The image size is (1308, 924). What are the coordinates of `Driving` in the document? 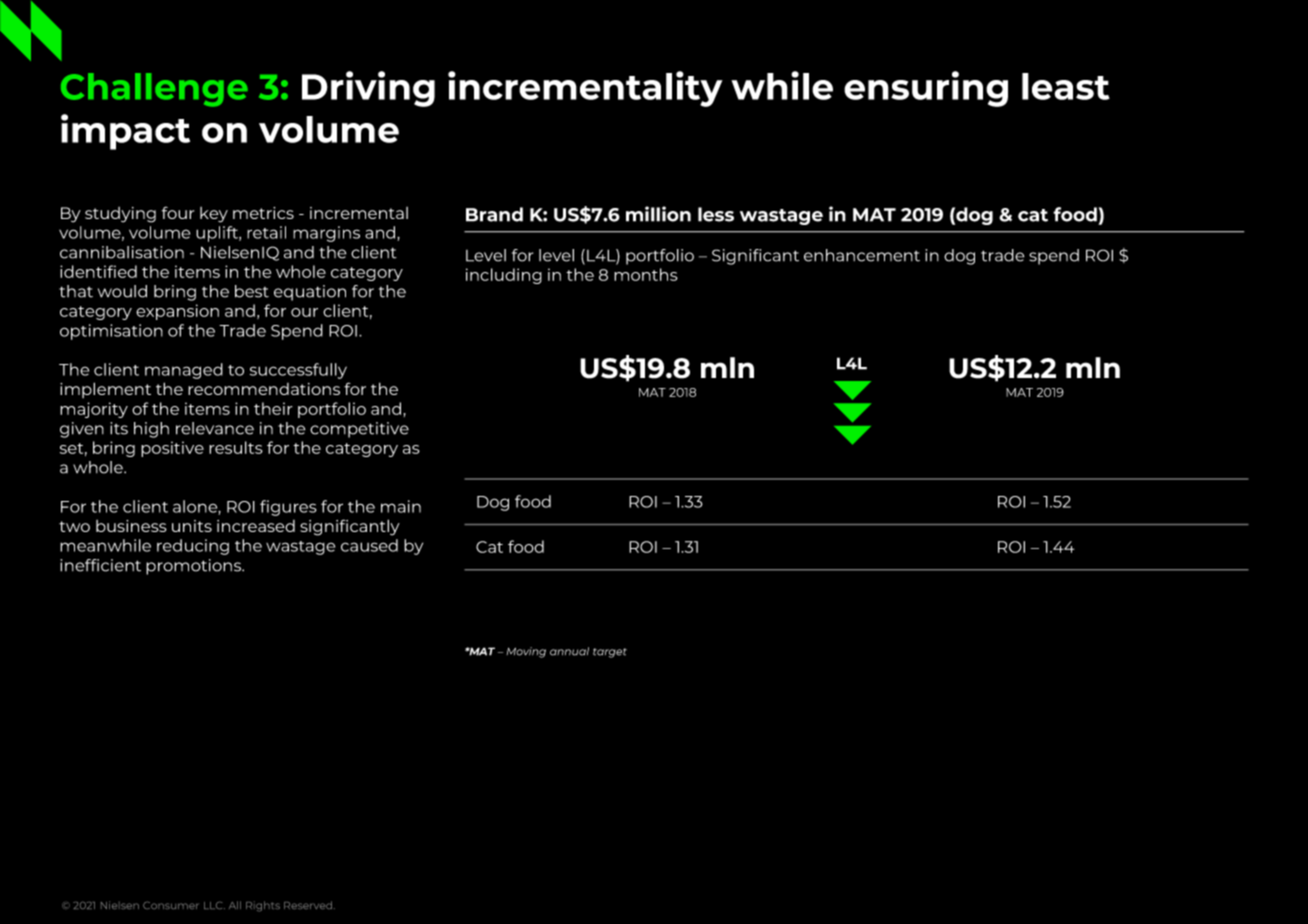 It's located at (368, 89).
